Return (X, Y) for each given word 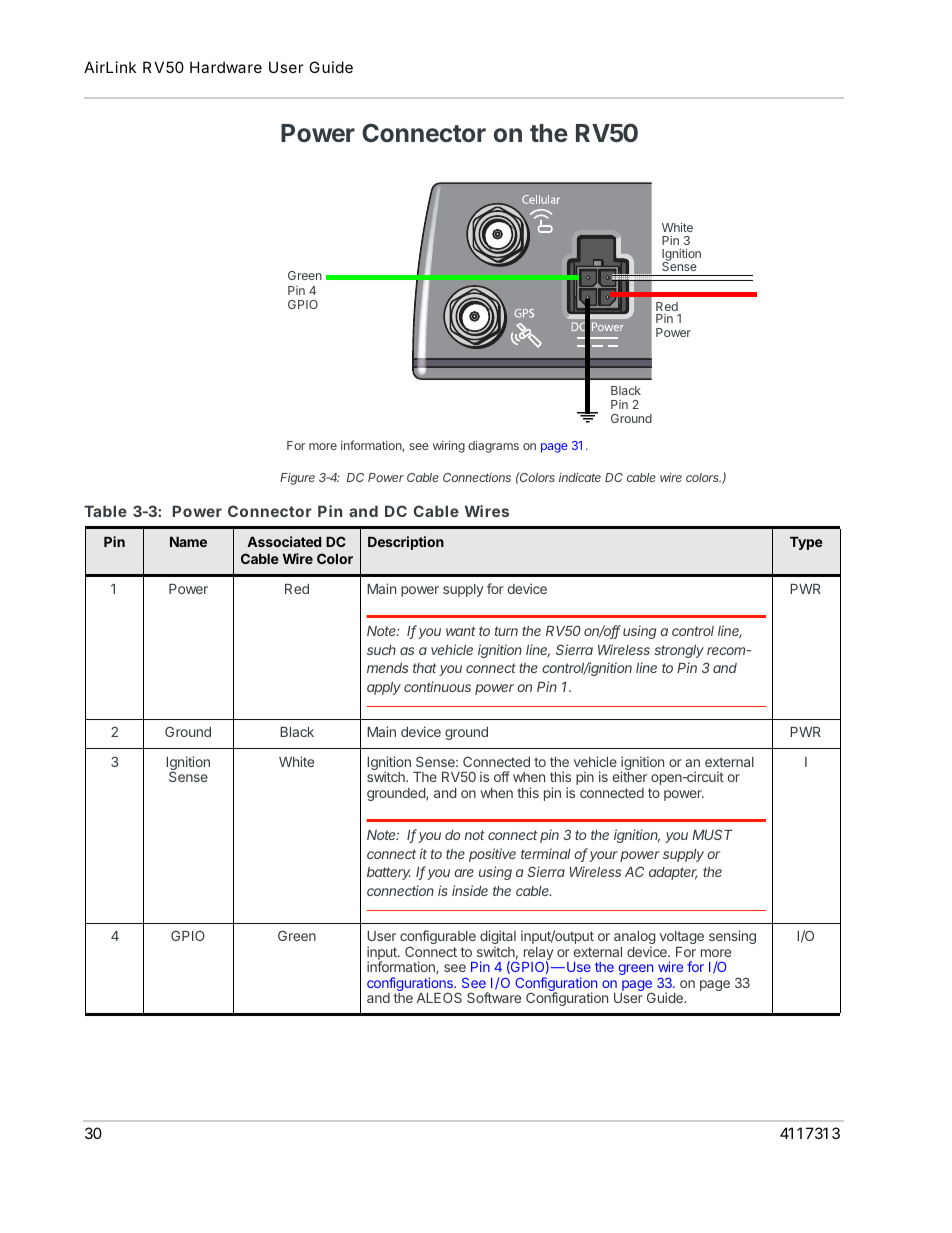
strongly (679, 651)
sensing (732, 937)
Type (806, 543)
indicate (580, 477)
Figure (297, 479)
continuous (437, 686)
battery (389, 873)
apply (384, 688)
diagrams (493, 447)
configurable (438, 938)
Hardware (226, 67)
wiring (449, 447)
